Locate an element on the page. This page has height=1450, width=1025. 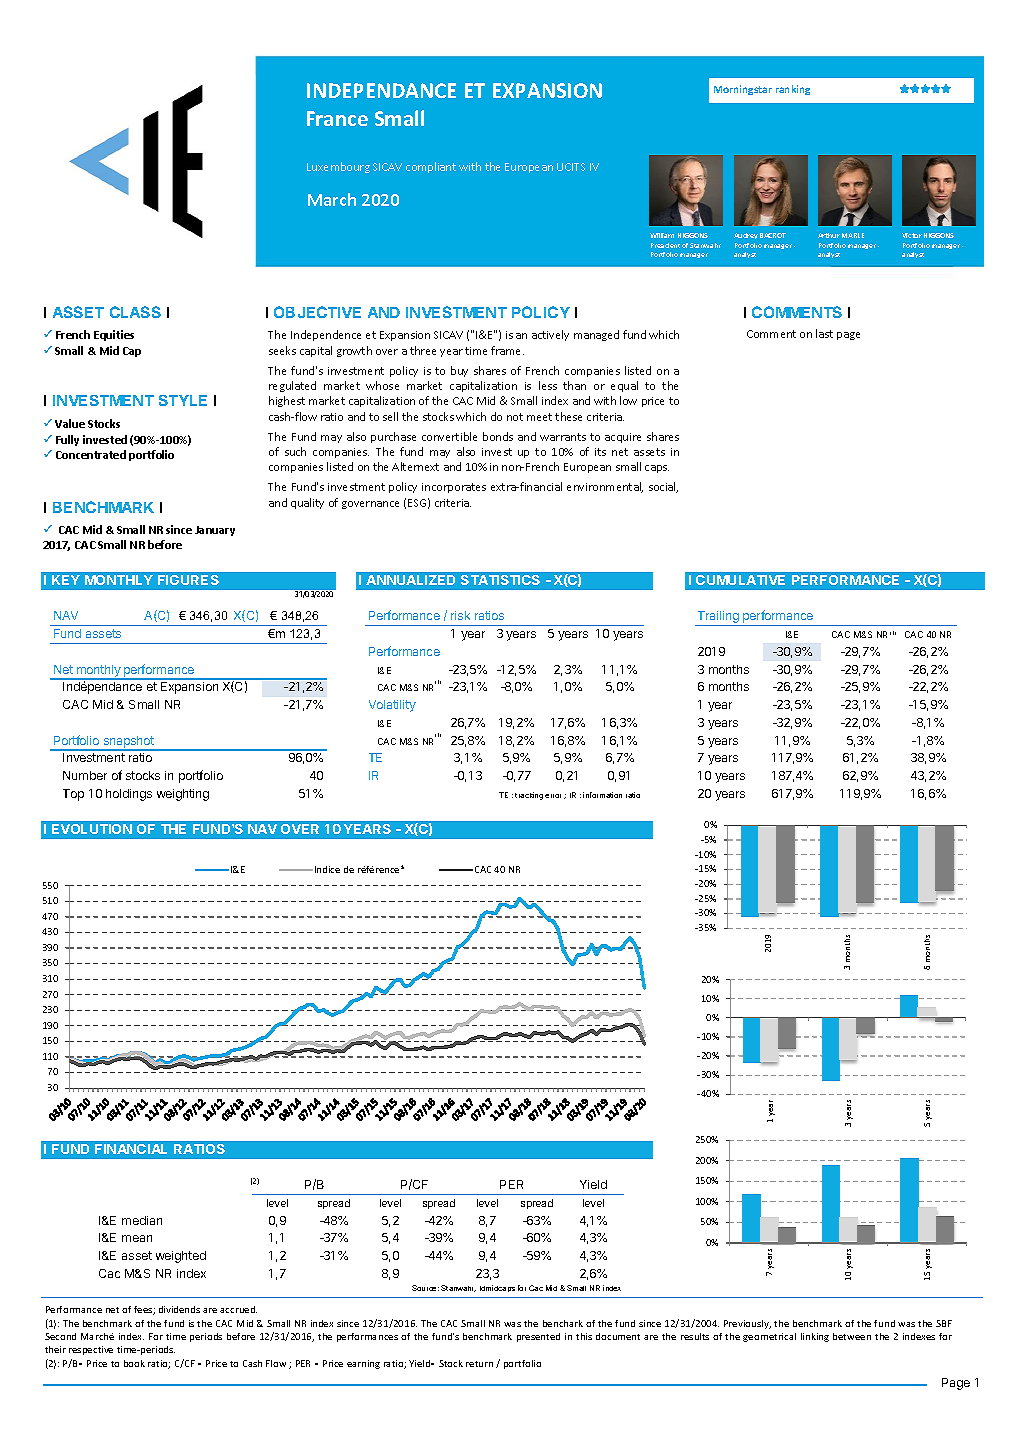
France is located at coordinates (337, 118).
